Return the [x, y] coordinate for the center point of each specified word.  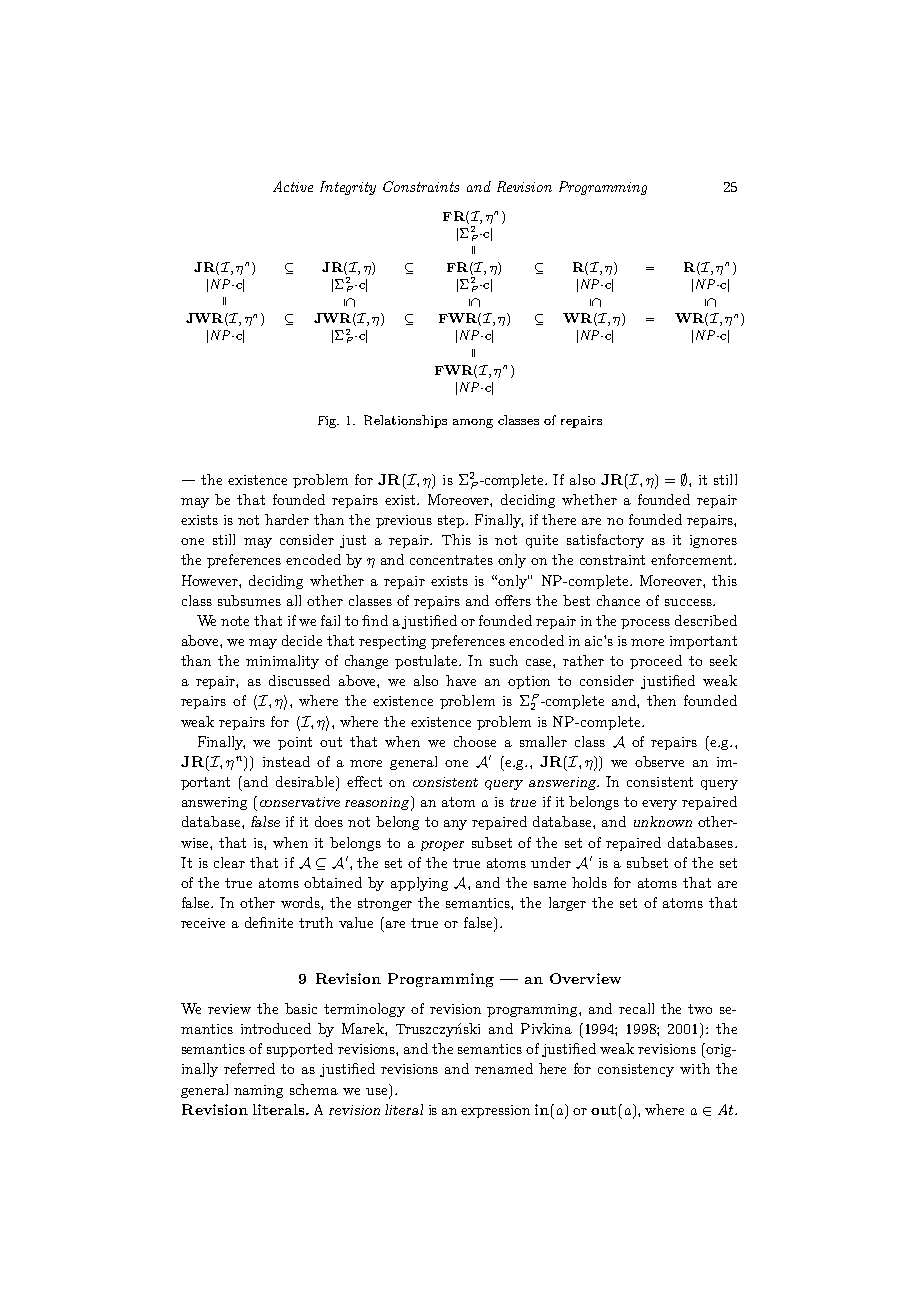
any [455, 825]
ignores [713, 541]
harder [287, 519]
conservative [300, 802]
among [473, 423]
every [659, 805]
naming [258, 1091]
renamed [504, 1068]
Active [293, 186]
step [452, 521]
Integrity [348, 188]
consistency [636, 1070]
